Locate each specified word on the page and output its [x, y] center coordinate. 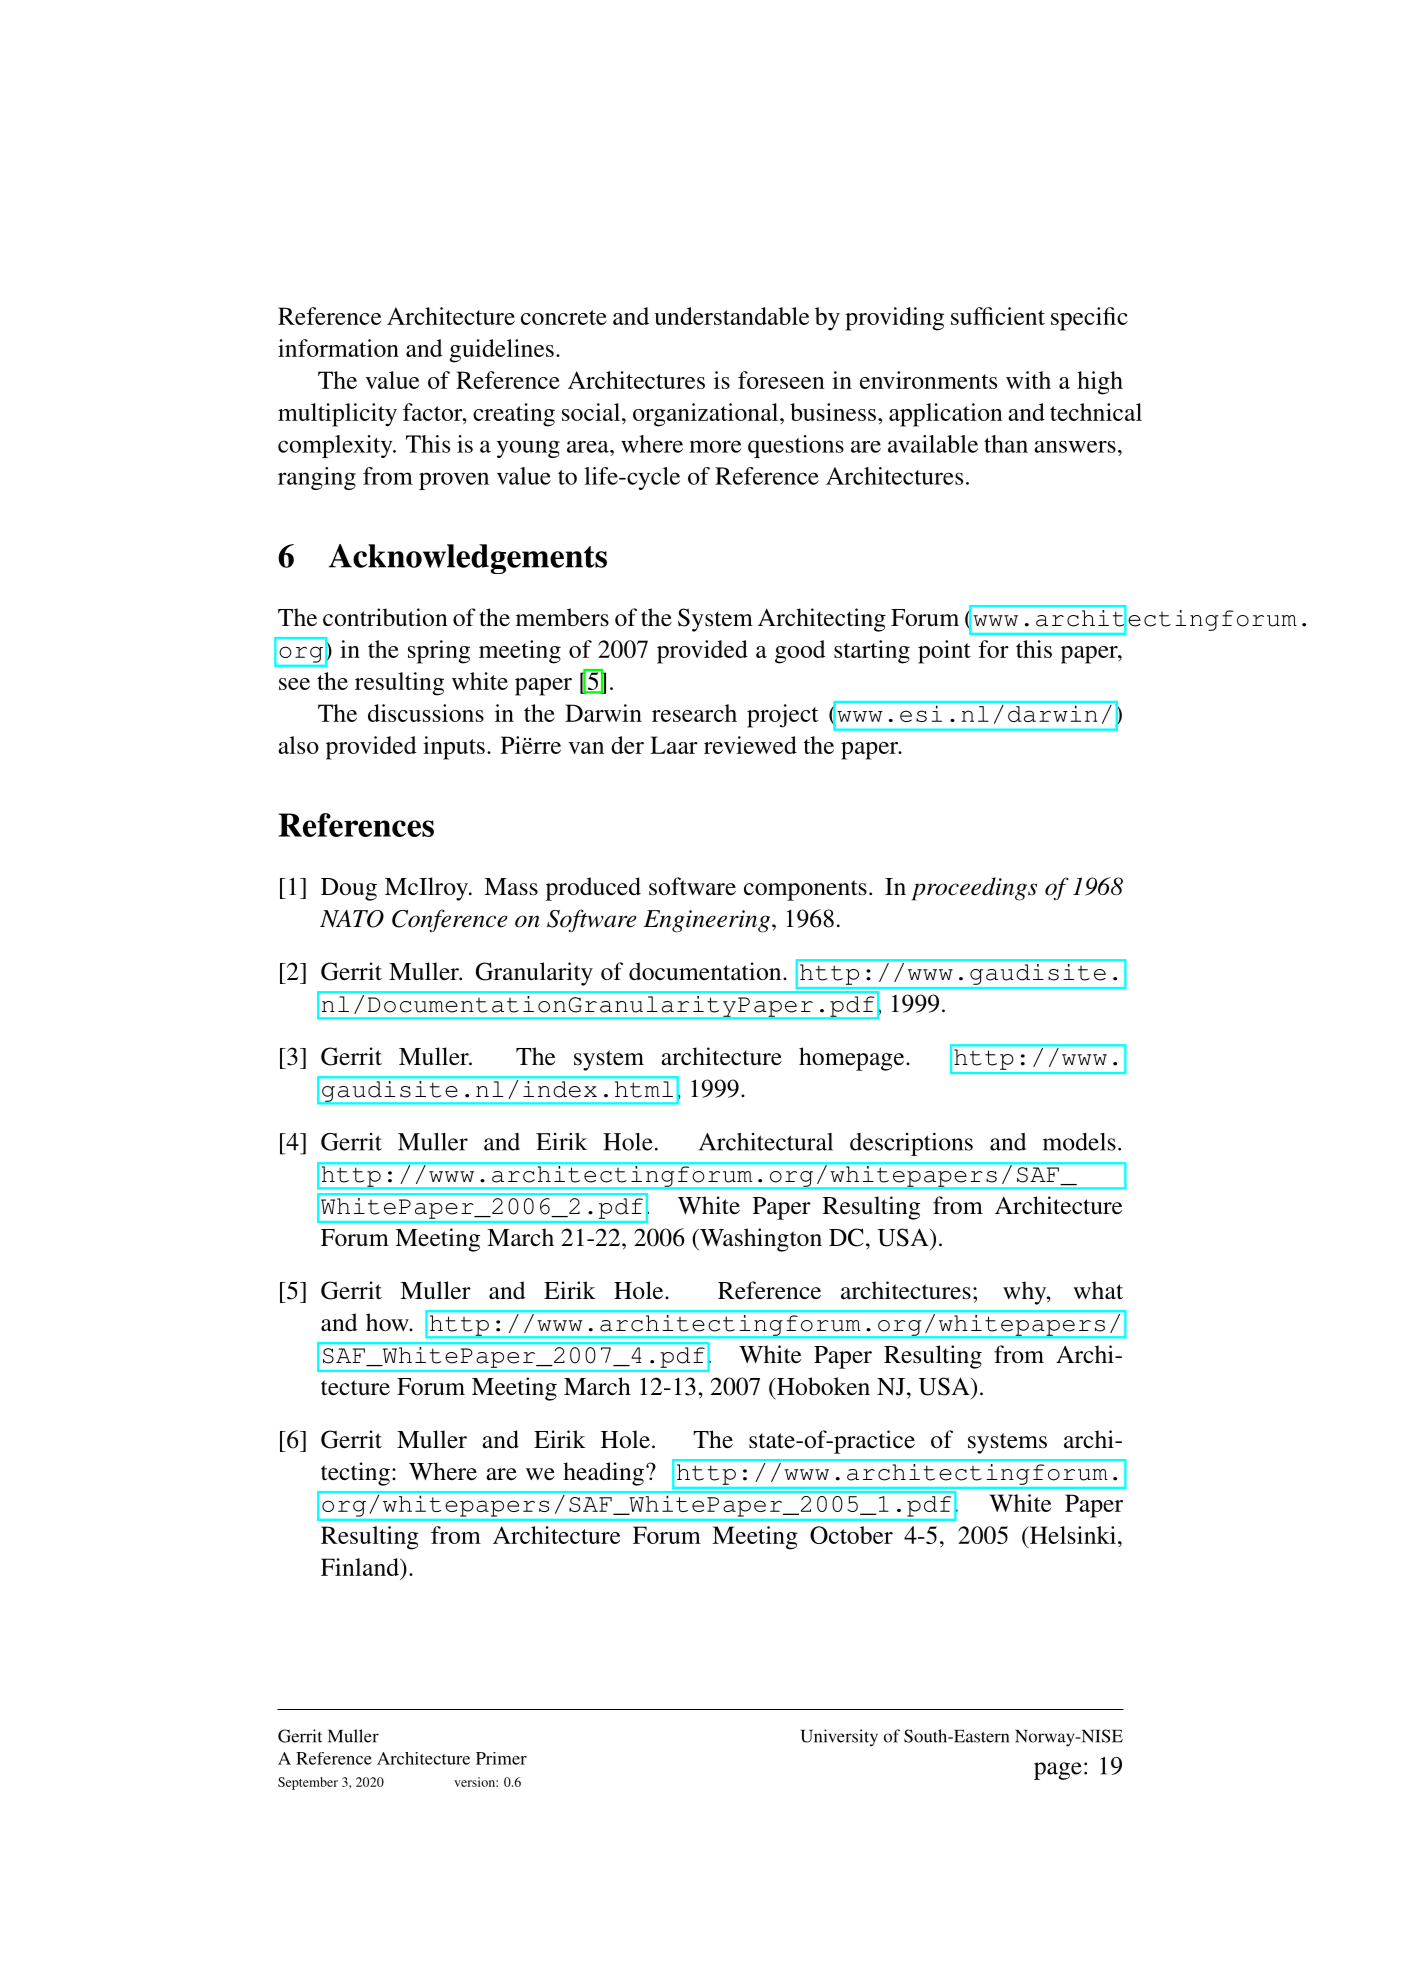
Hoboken [822, 1386]
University [839, 1738]
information [338, 348]
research [694, 713]
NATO [352, 919]
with [1028, 380]
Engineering [708, 921]
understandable [731, 316]
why [1026, 1293]
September [308, 1783]
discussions [426, 713]
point [944, 652]
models [1079, 1142]
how [388, 1322]
